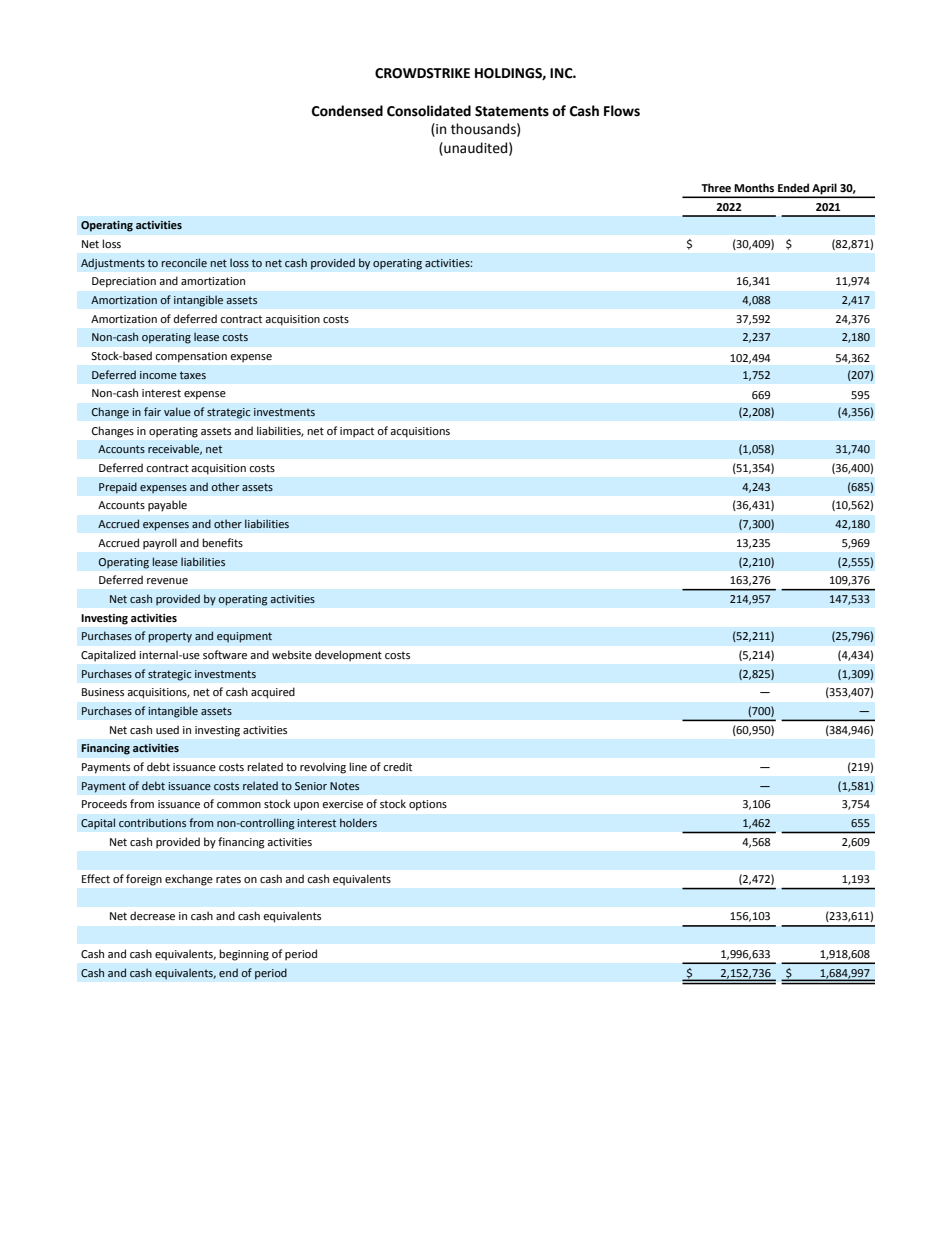 The width and height of the image is (952, 1233). Describe the element at coordinates (428, 805) in the image. I see `options` at that location.
